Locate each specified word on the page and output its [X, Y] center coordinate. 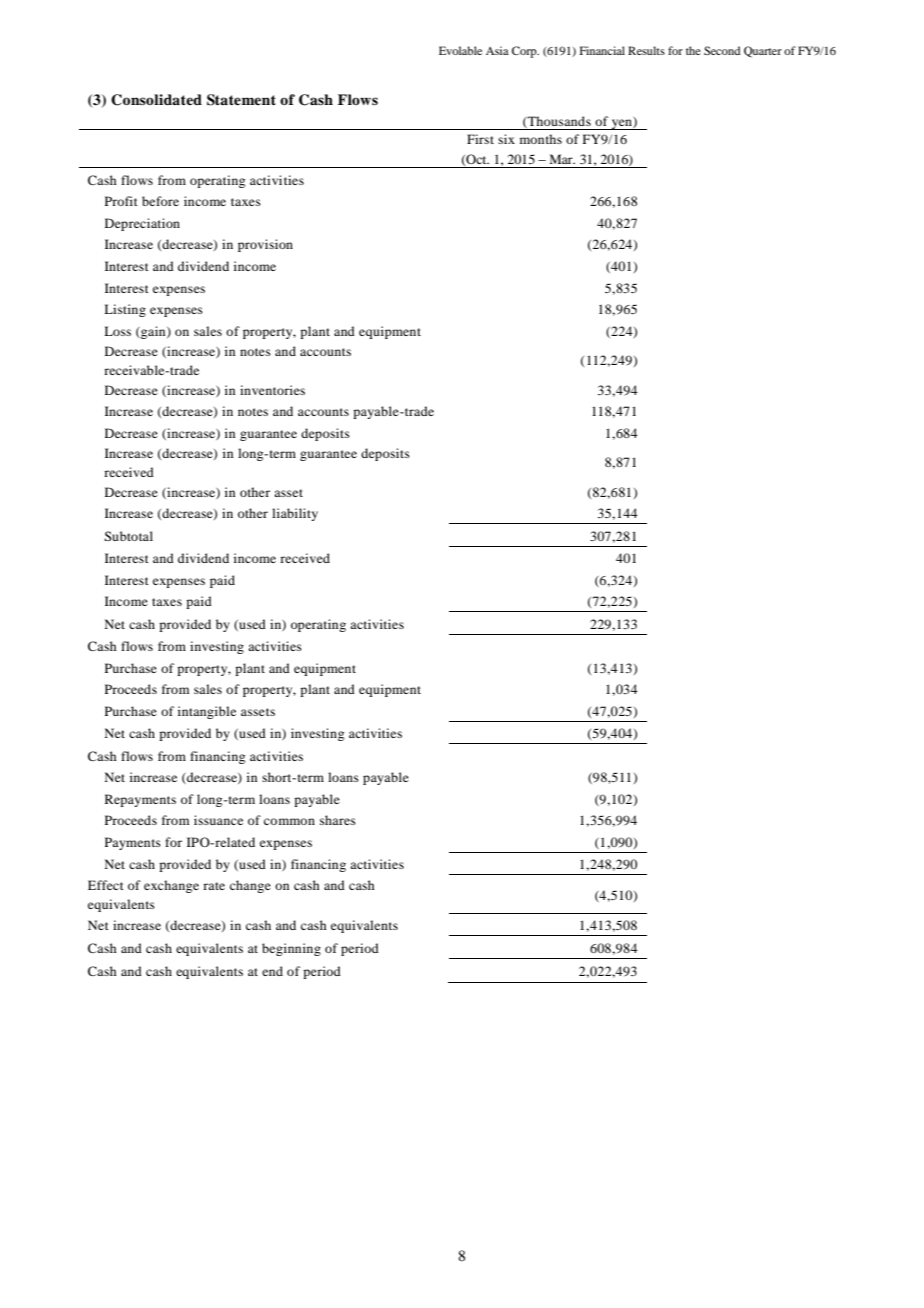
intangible [207, 712]
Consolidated [156, 100]
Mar [562, 159]
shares [338, 820]
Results [646, 50]
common [289, 821]
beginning [291, 949]
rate [214, 886]
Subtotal [128, 536]
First [480, 139]
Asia [497, 50]
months [541, 139]
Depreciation [142, 224]
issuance [218, 820]
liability [295, 514]
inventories [272, 390]
